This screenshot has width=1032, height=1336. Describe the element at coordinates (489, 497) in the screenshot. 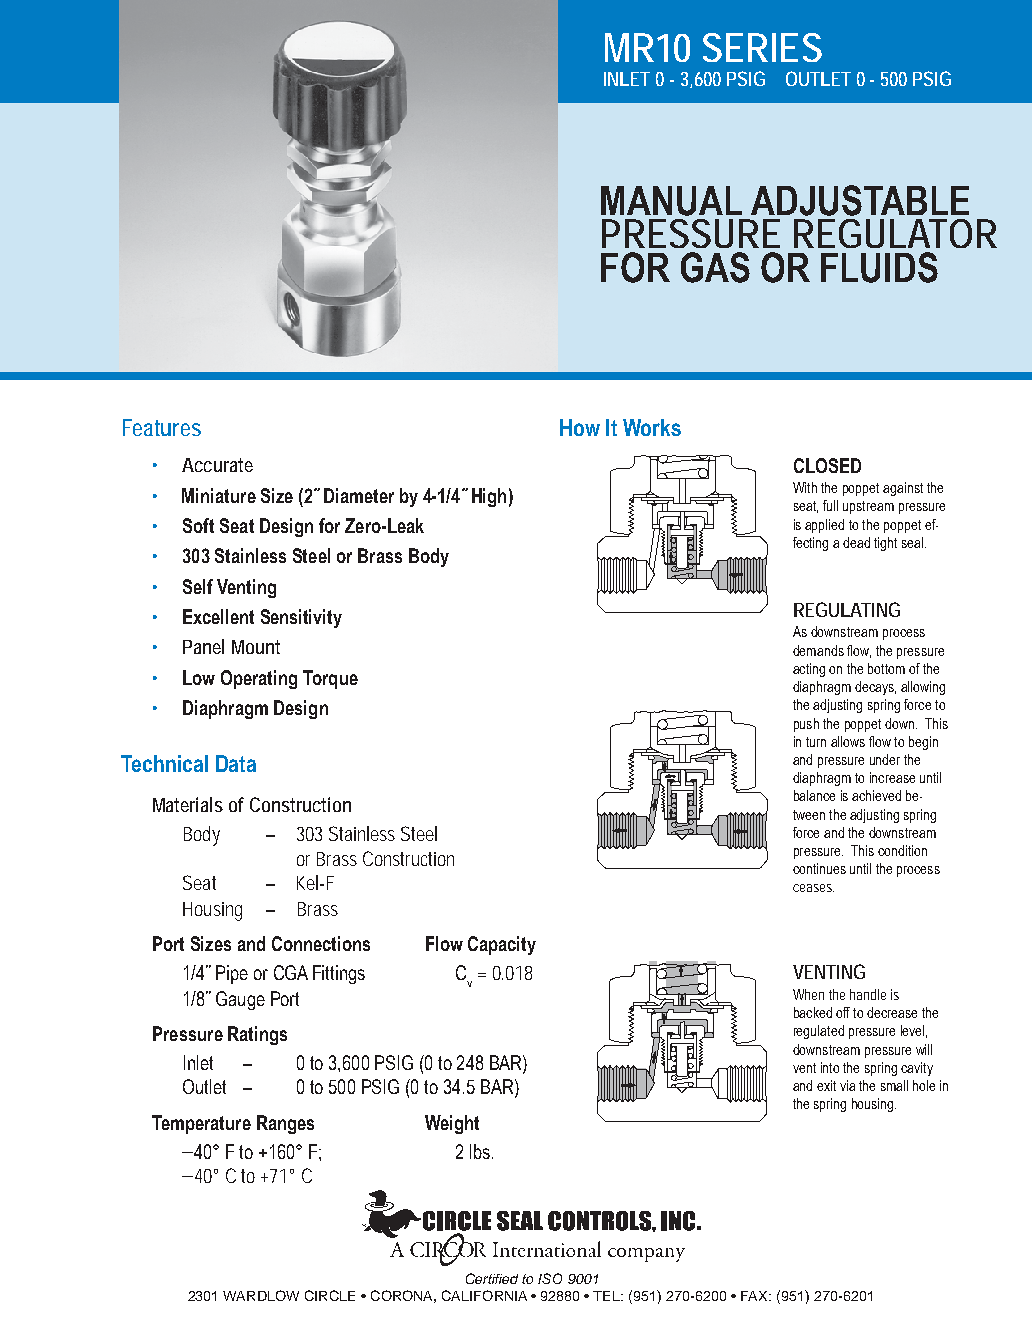

I see `High` at that location.
